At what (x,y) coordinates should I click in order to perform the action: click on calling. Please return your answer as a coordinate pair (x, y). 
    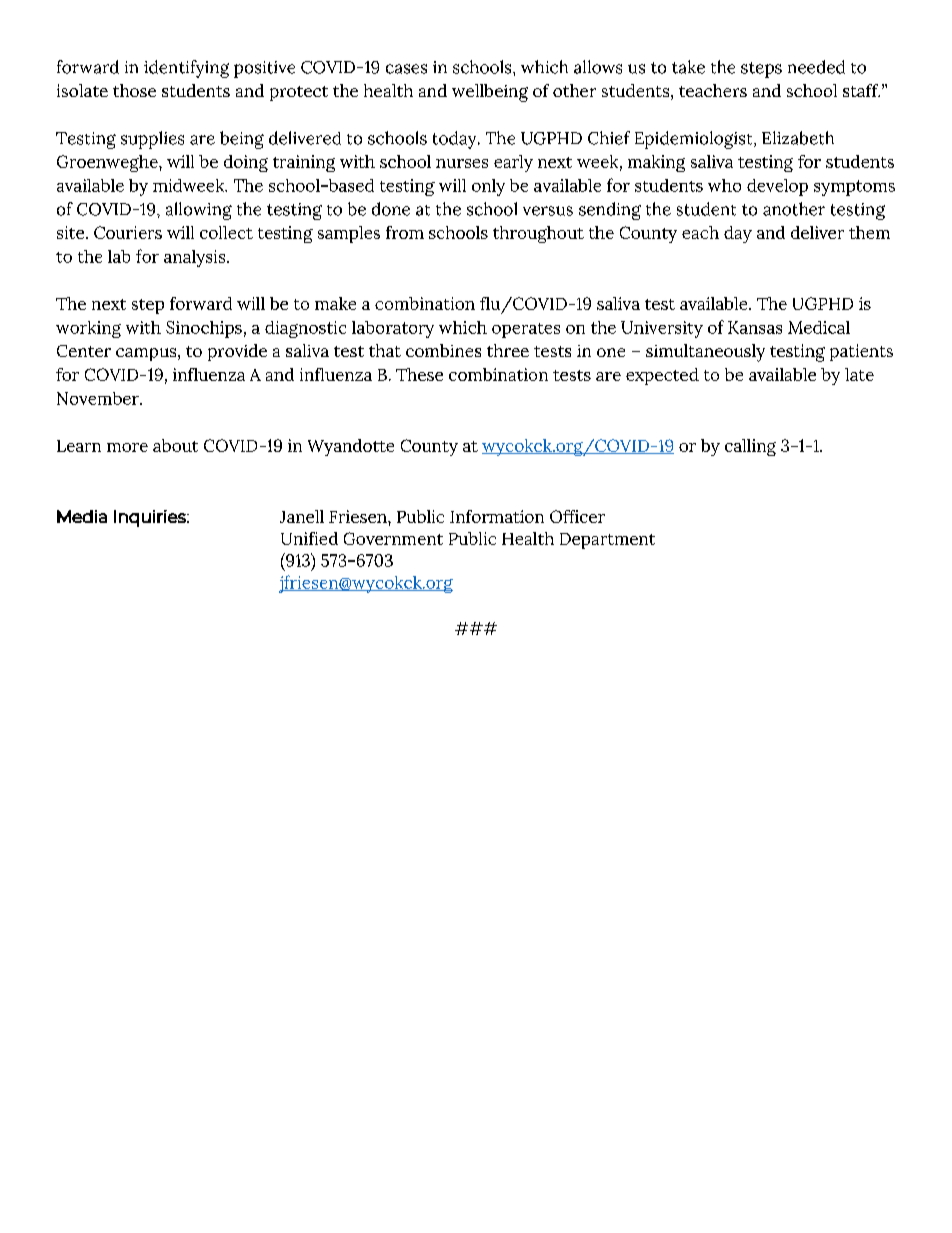
    Looking at the image, I should click on (750, 447).
